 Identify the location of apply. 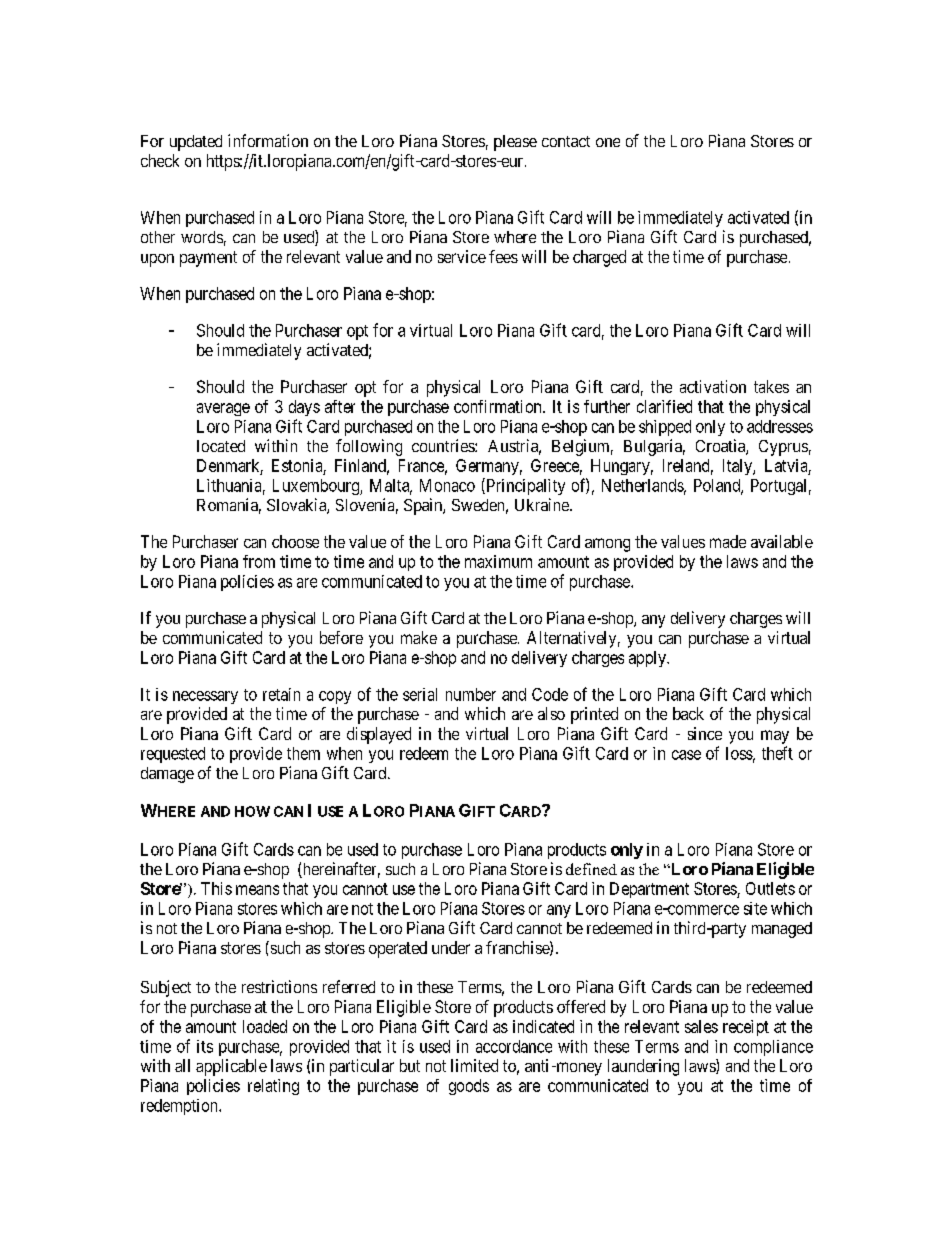
(648, 659).
